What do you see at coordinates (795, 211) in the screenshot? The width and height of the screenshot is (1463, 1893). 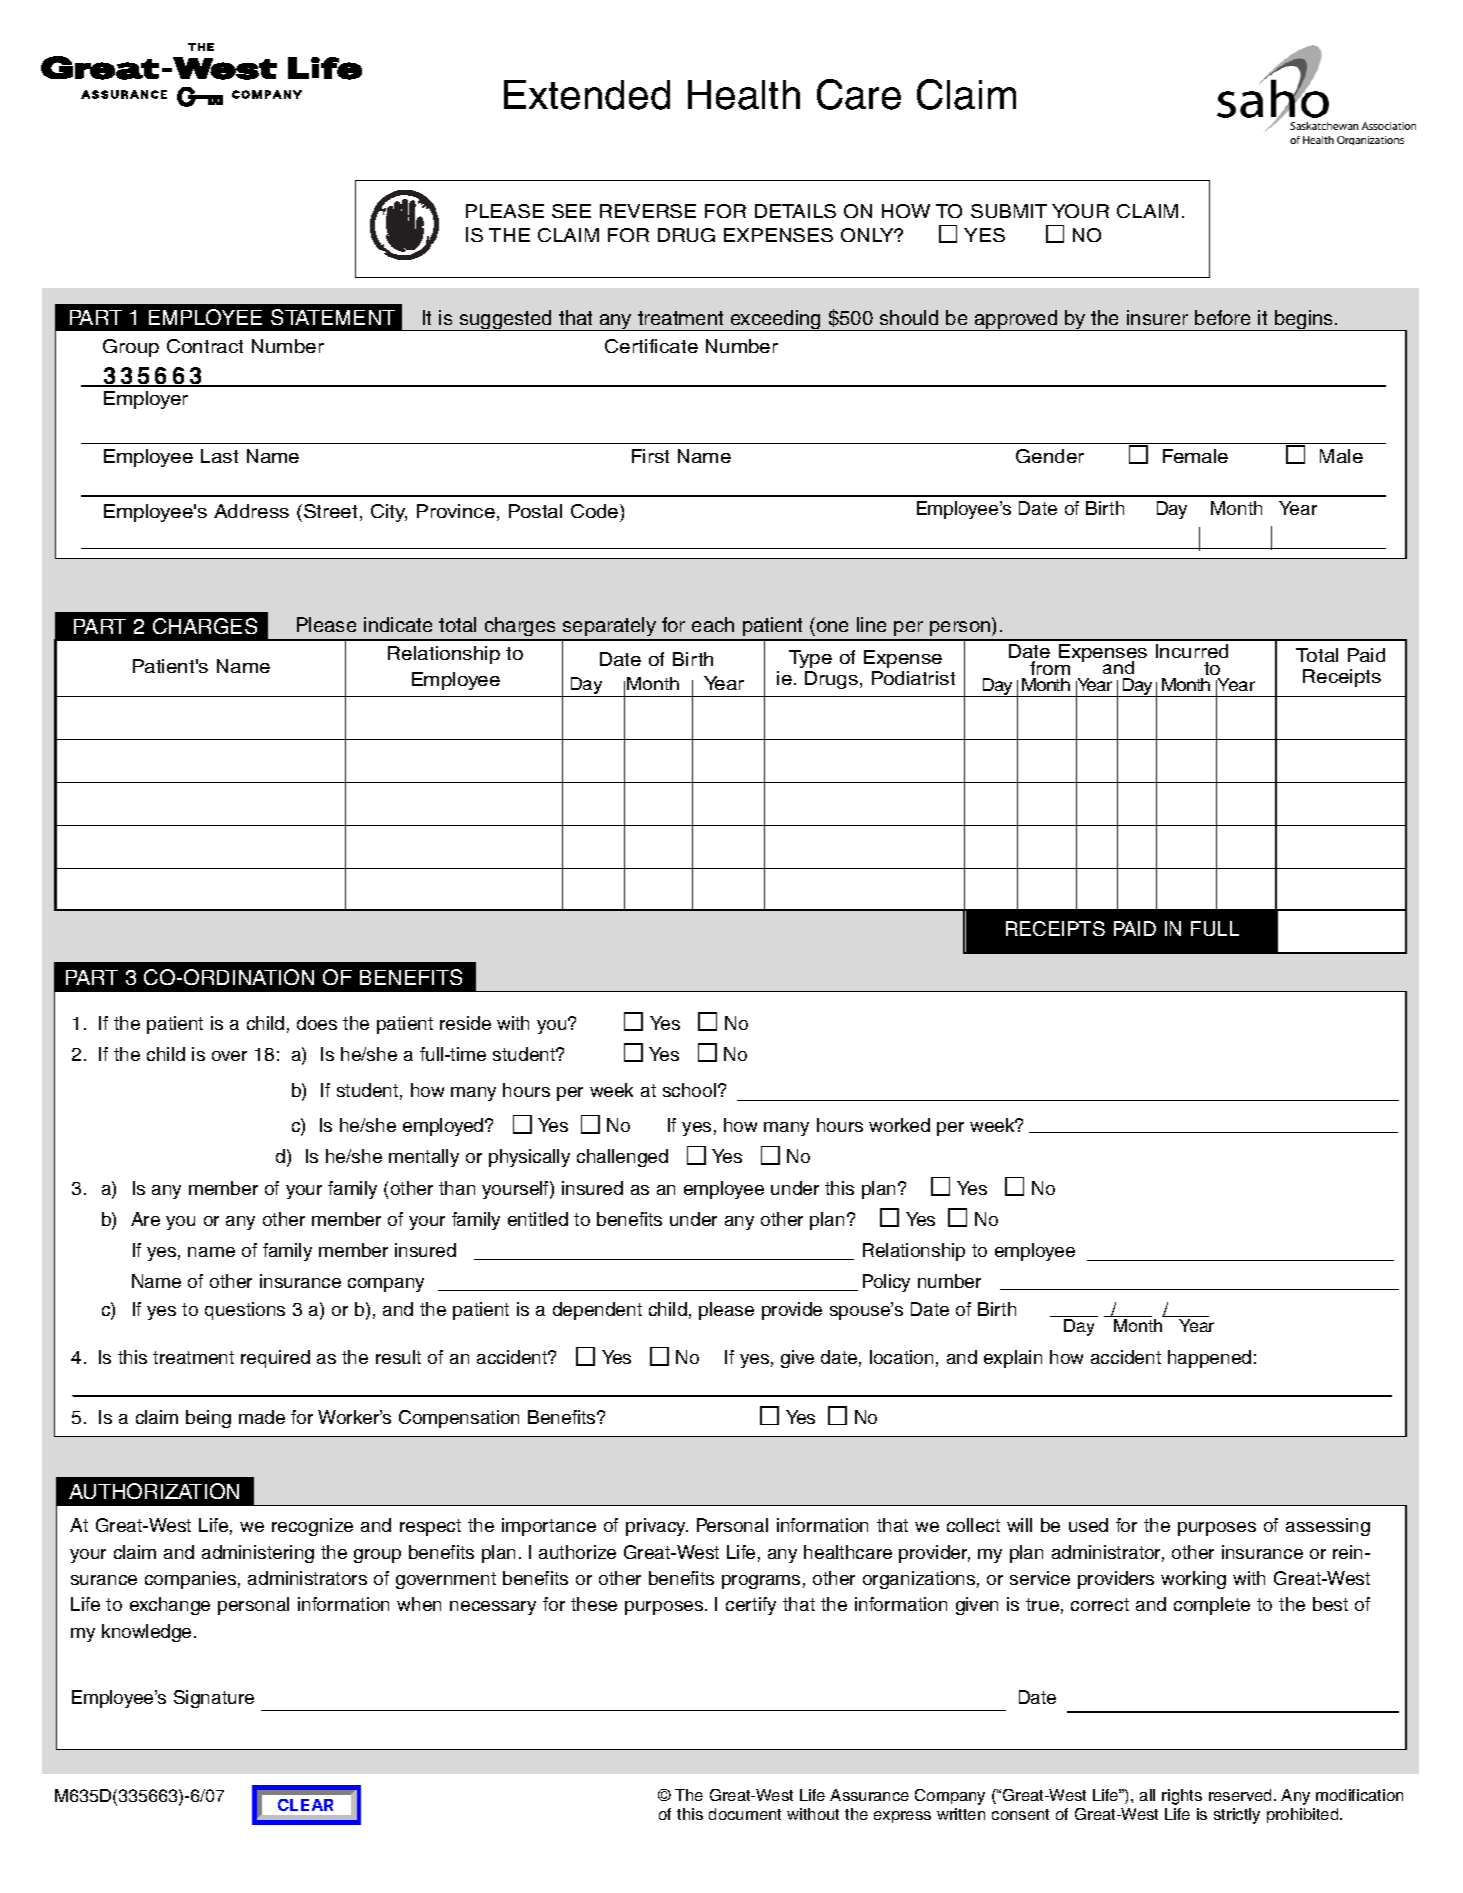 I see `DETAILS` at bounding box center [795, 211].
